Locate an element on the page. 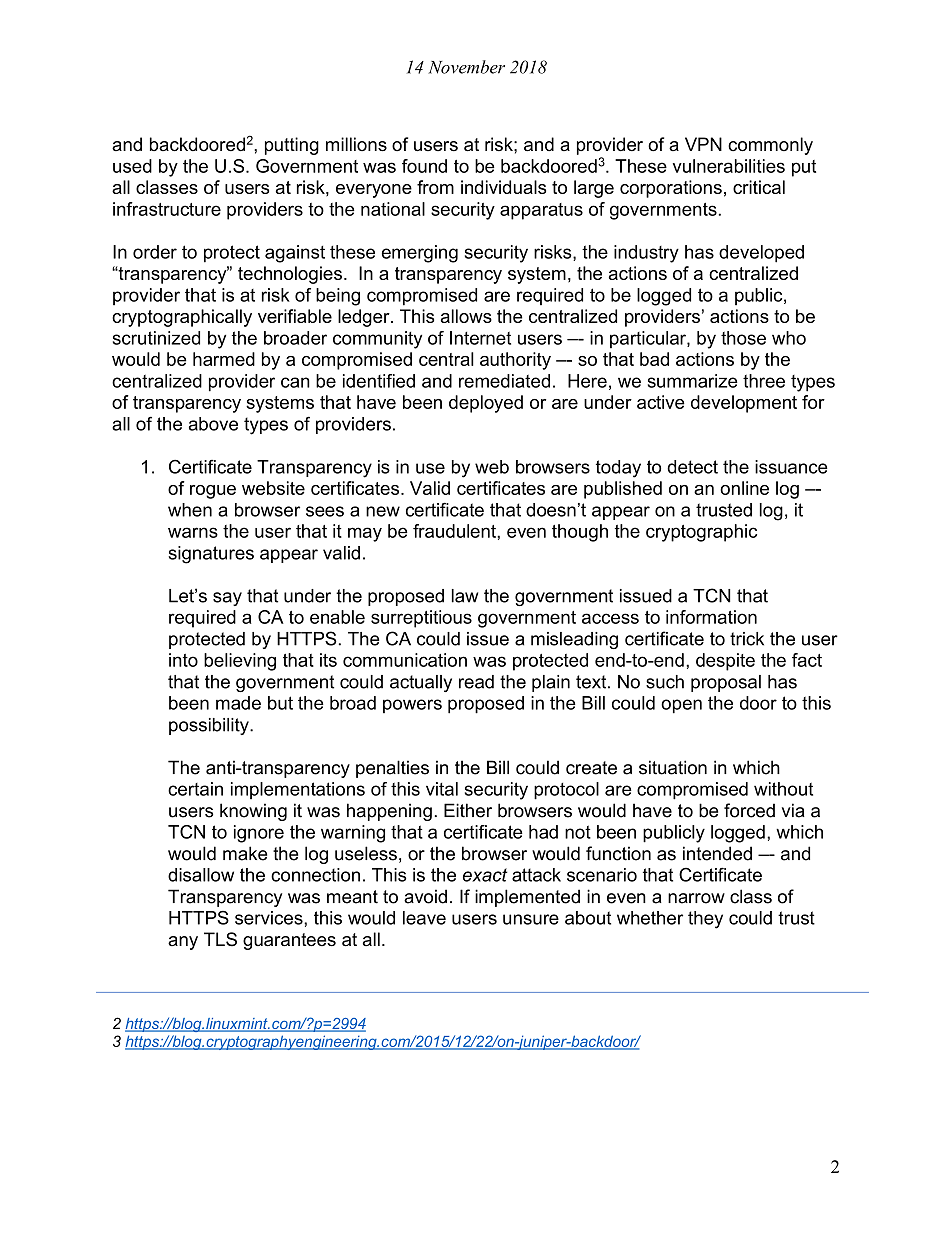  authority is located at coordinates (515, 361).
